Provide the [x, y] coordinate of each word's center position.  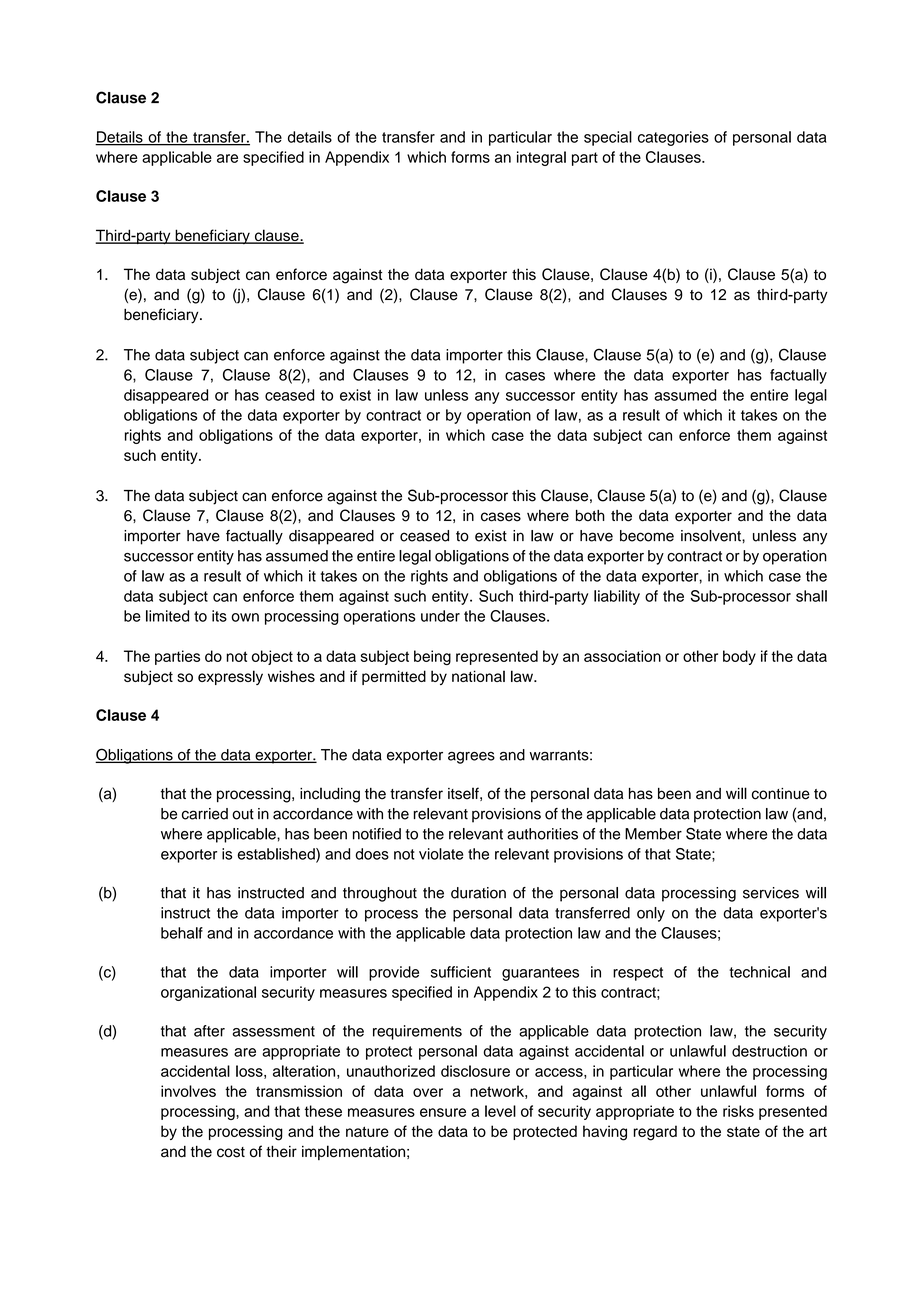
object [272, 657]
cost [231, 1152]
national [478, 676]
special [608, 138]
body [739, 657]
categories [673, 138]
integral [541, 158]
